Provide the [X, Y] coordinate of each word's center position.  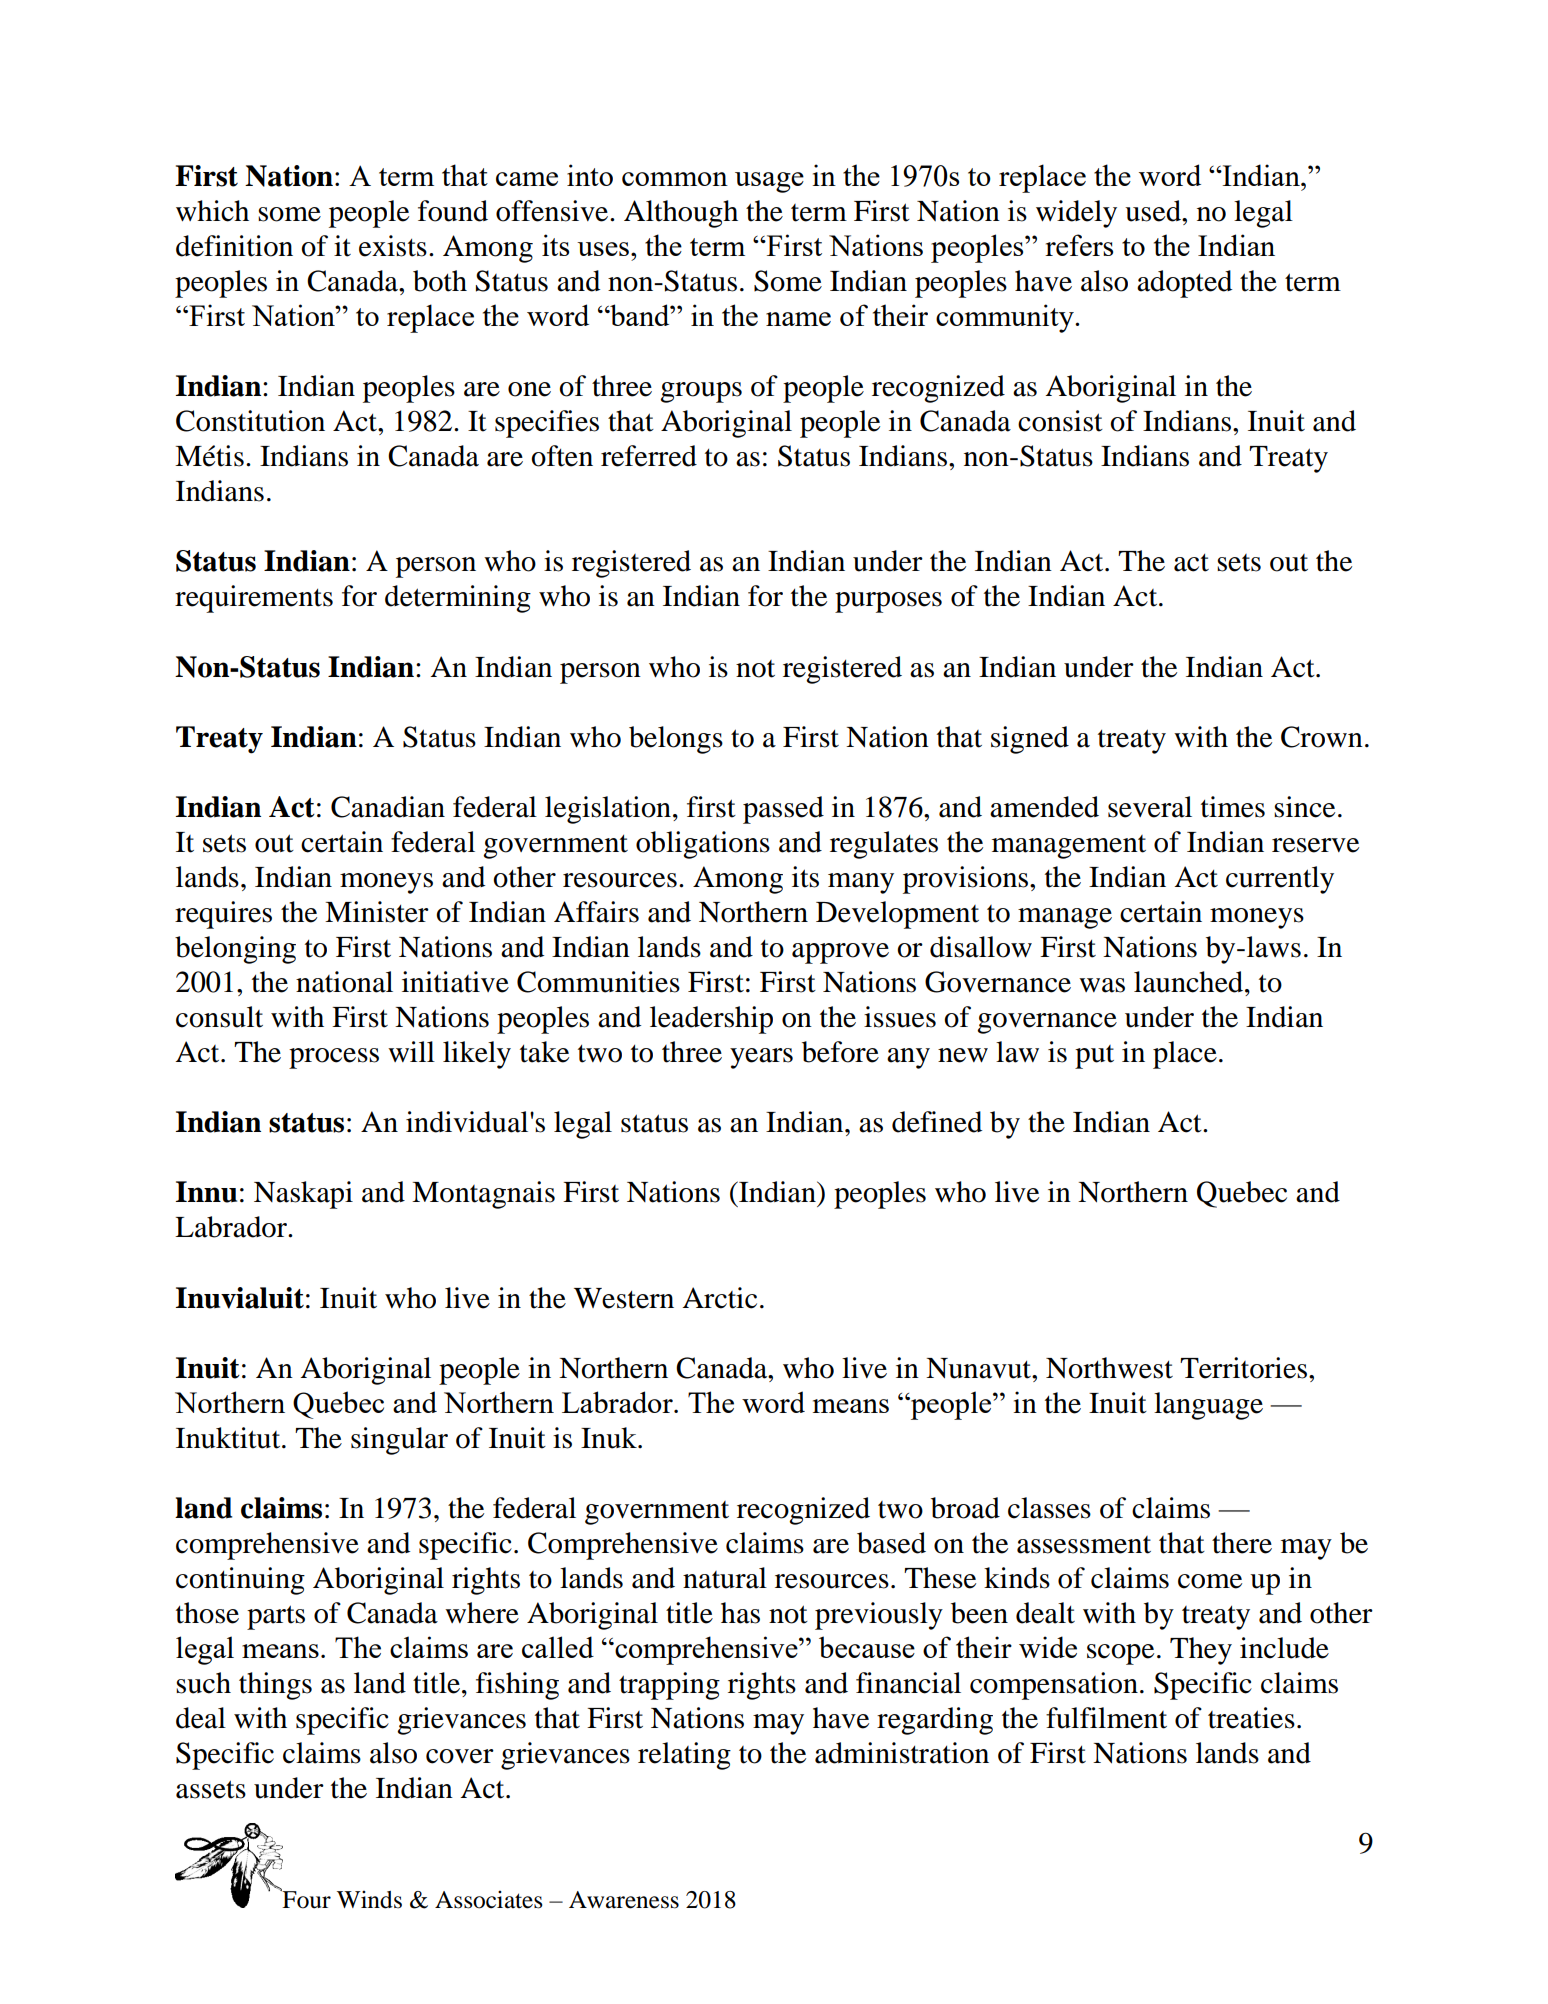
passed [783, 810]
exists [393, 246]
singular [399, 1441]
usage [769, 182]
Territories [1243, 1368]
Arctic [719, 1298]
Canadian [388, 807]
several [1150, 807]
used [1154, 211]
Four [305, 1898]
